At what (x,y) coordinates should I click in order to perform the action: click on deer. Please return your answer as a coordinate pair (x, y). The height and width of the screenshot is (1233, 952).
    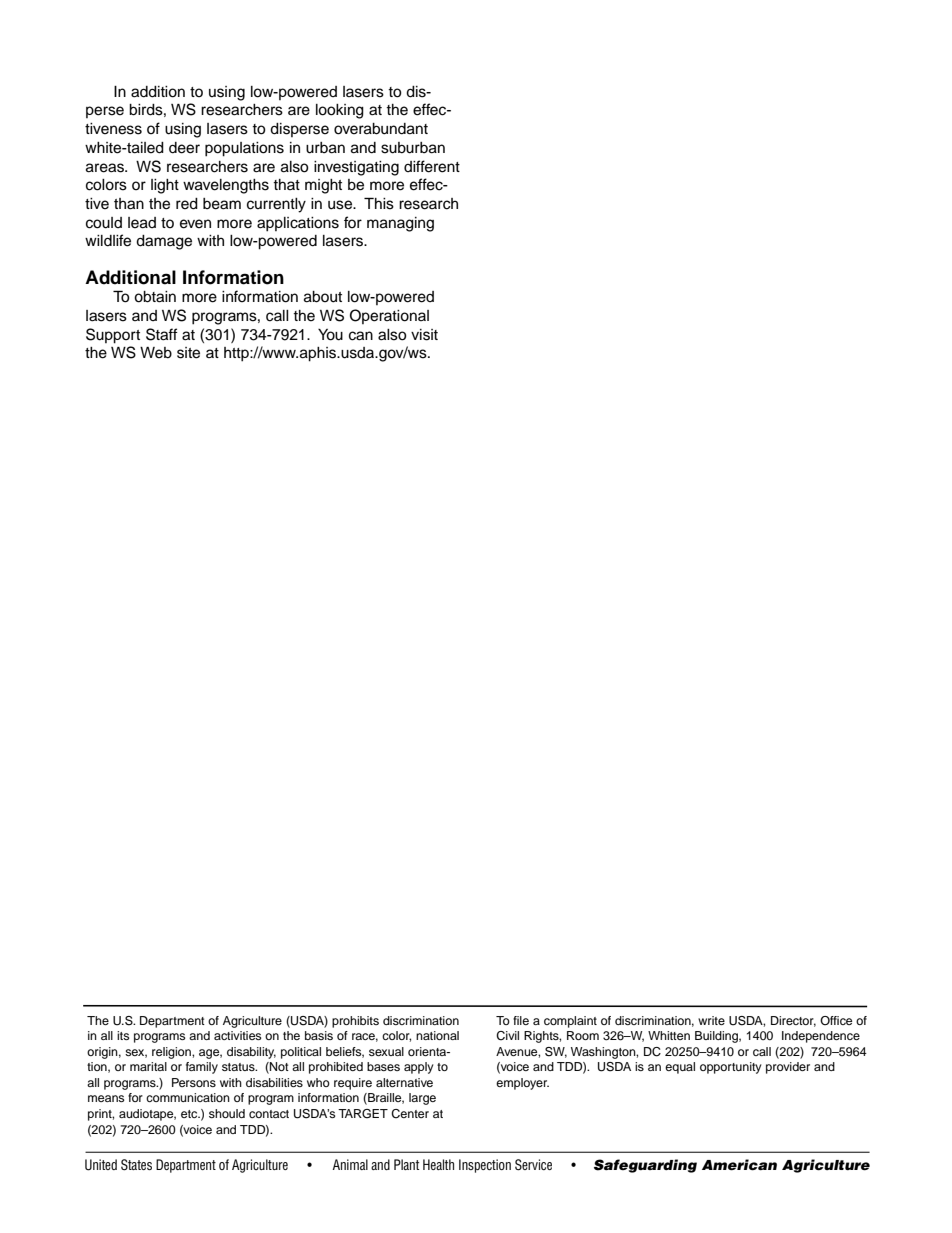
    Looking at the image, I should click on (184, 148).
